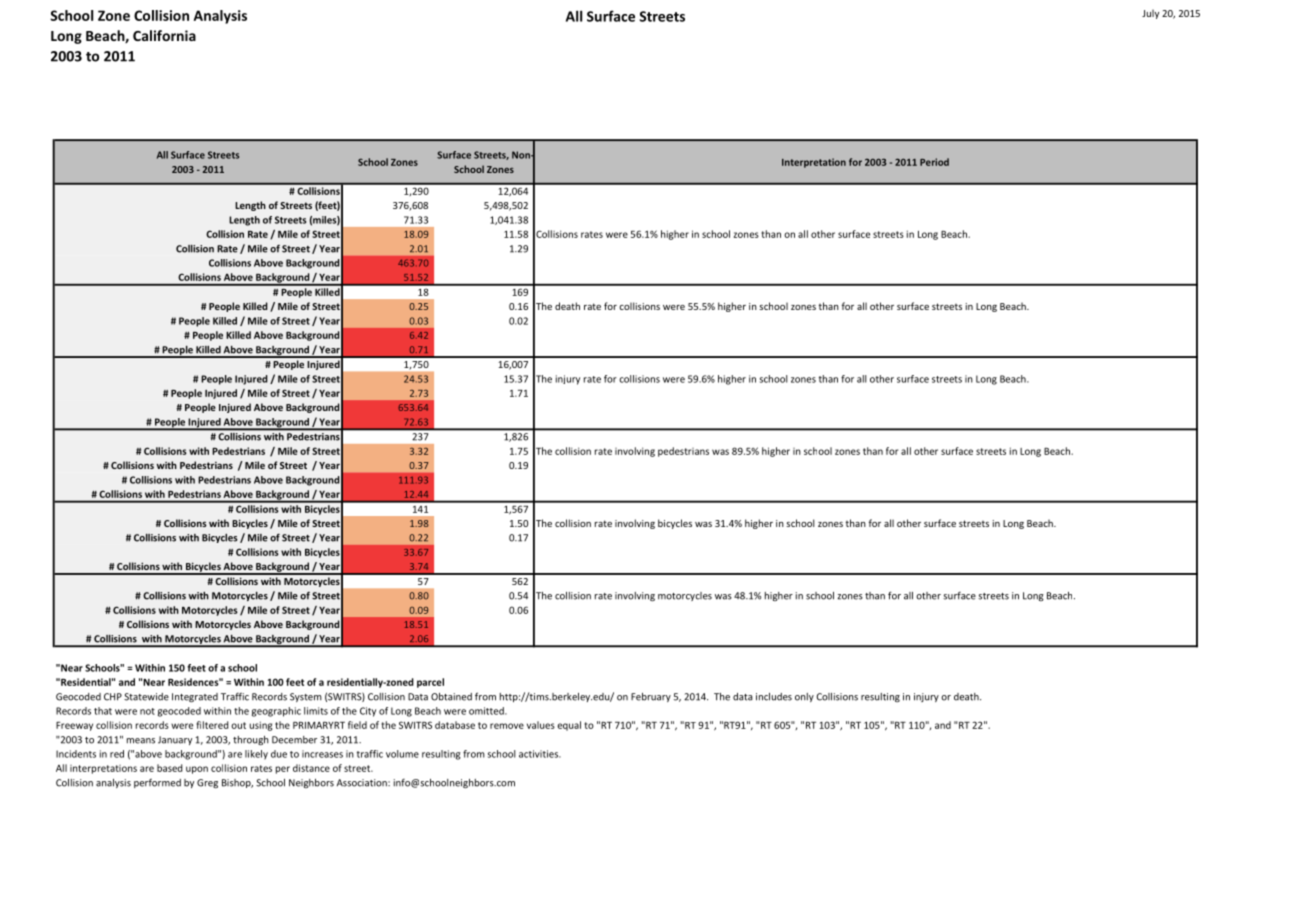 The height and width of the image is (924, 1308). Describe the element at coordinates (804, 697) in the image. I see `only` at that location.
